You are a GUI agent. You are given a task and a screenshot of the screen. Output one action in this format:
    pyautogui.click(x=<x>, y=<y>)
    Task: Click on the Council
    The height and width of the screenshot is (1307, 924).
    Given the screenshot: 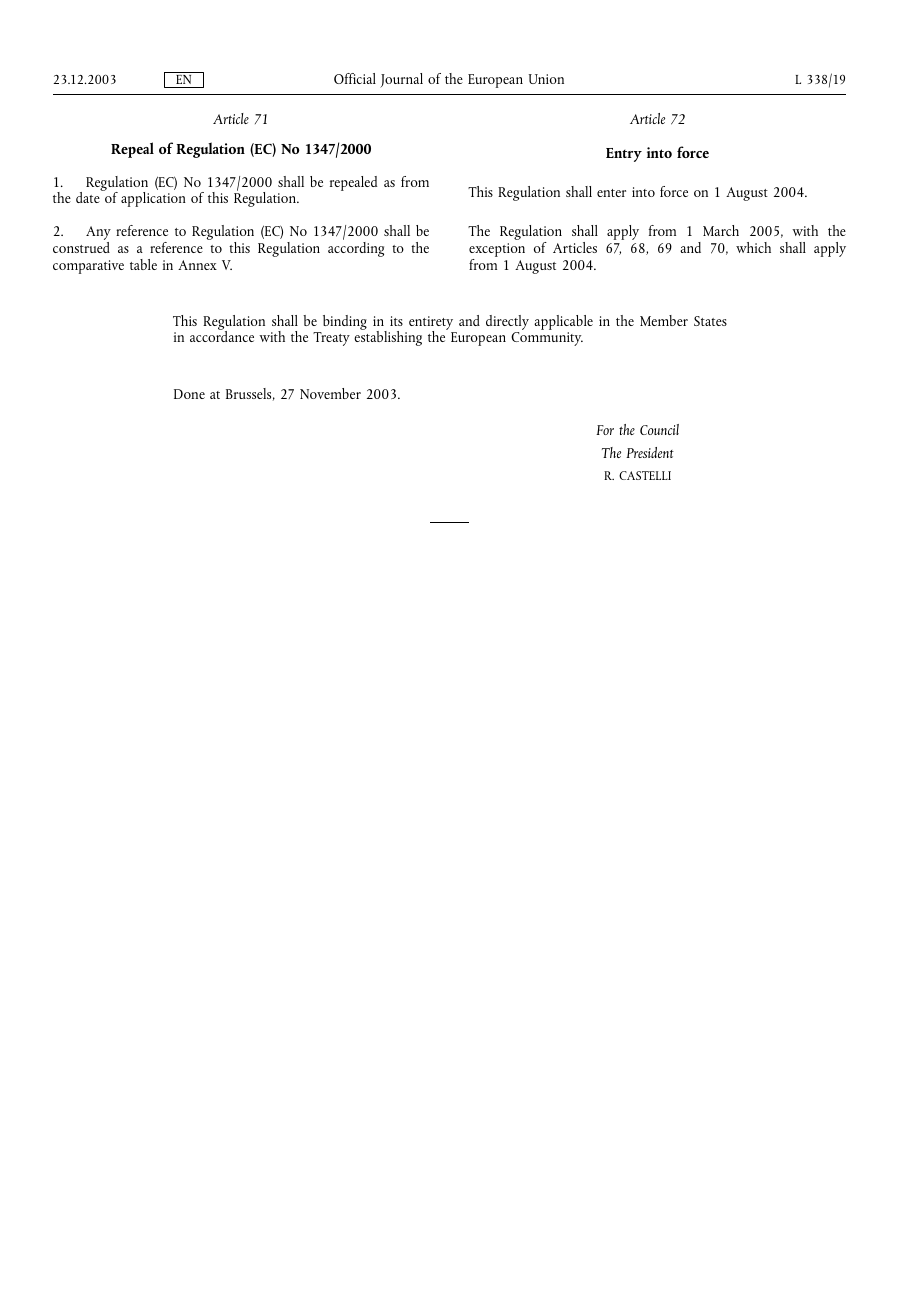 What is the action you would take?
    pyautogui.click(x=659, y=429)
